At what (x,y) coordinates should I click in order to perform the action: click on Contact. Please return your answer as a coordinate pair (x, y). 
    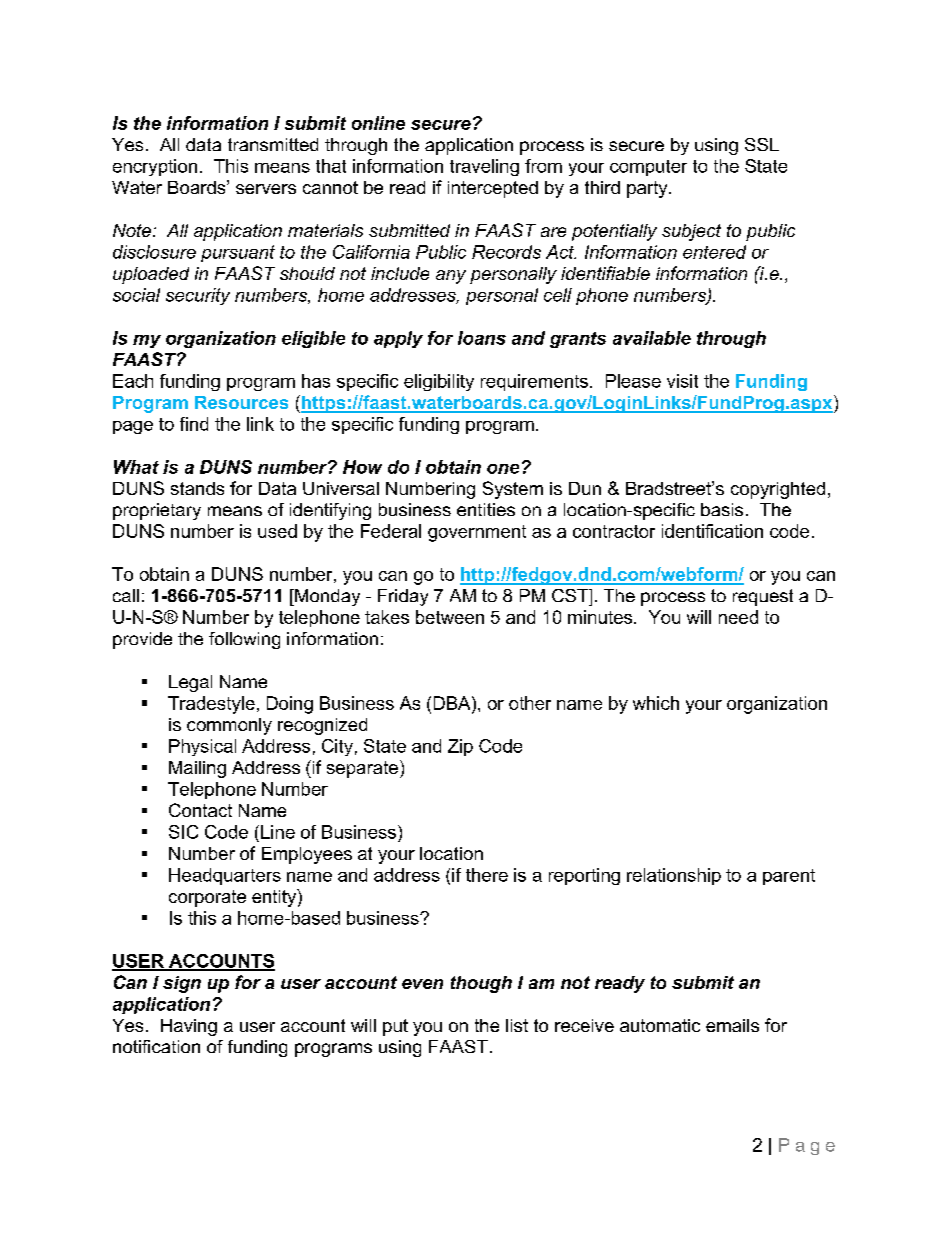
    Looking at the image, I should click on (200, 810).
